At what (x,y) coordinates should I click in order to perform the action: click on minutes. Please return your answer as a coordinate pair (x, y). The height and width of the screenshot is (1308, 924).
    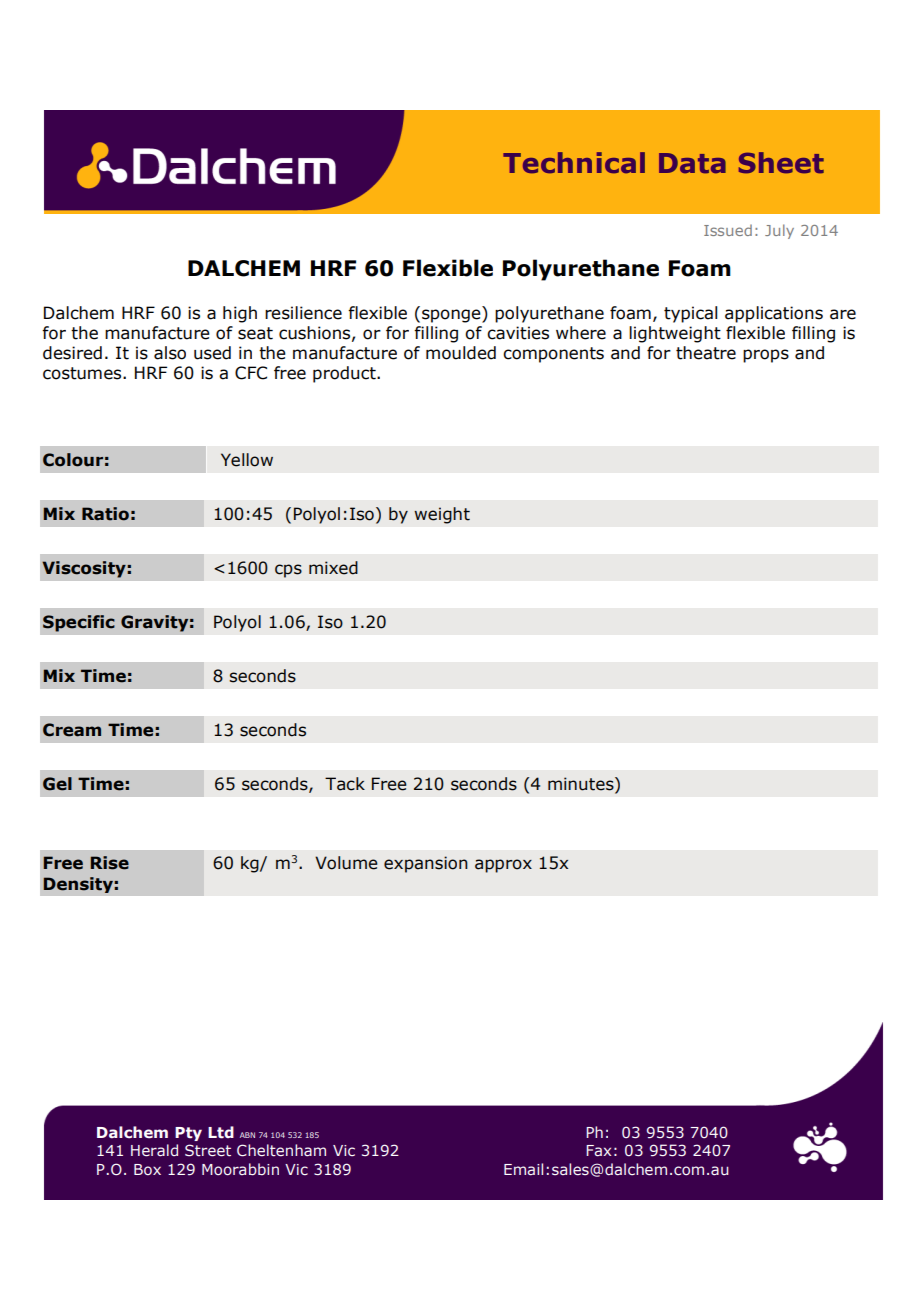
    Looking at the image, I should click on (582, 784).
